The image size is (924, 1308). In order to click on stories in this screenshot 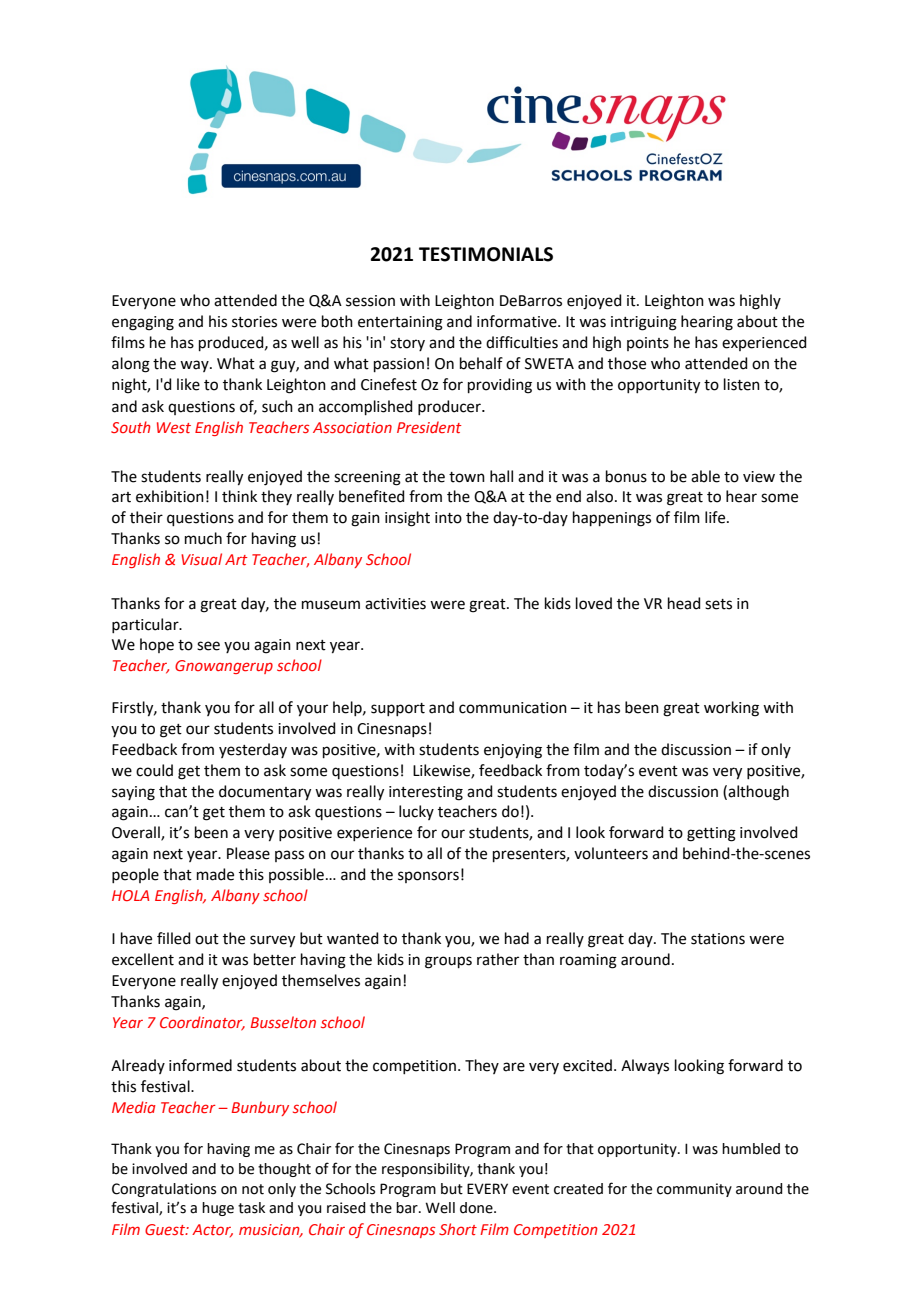, I will do `click(254, 322)`.
